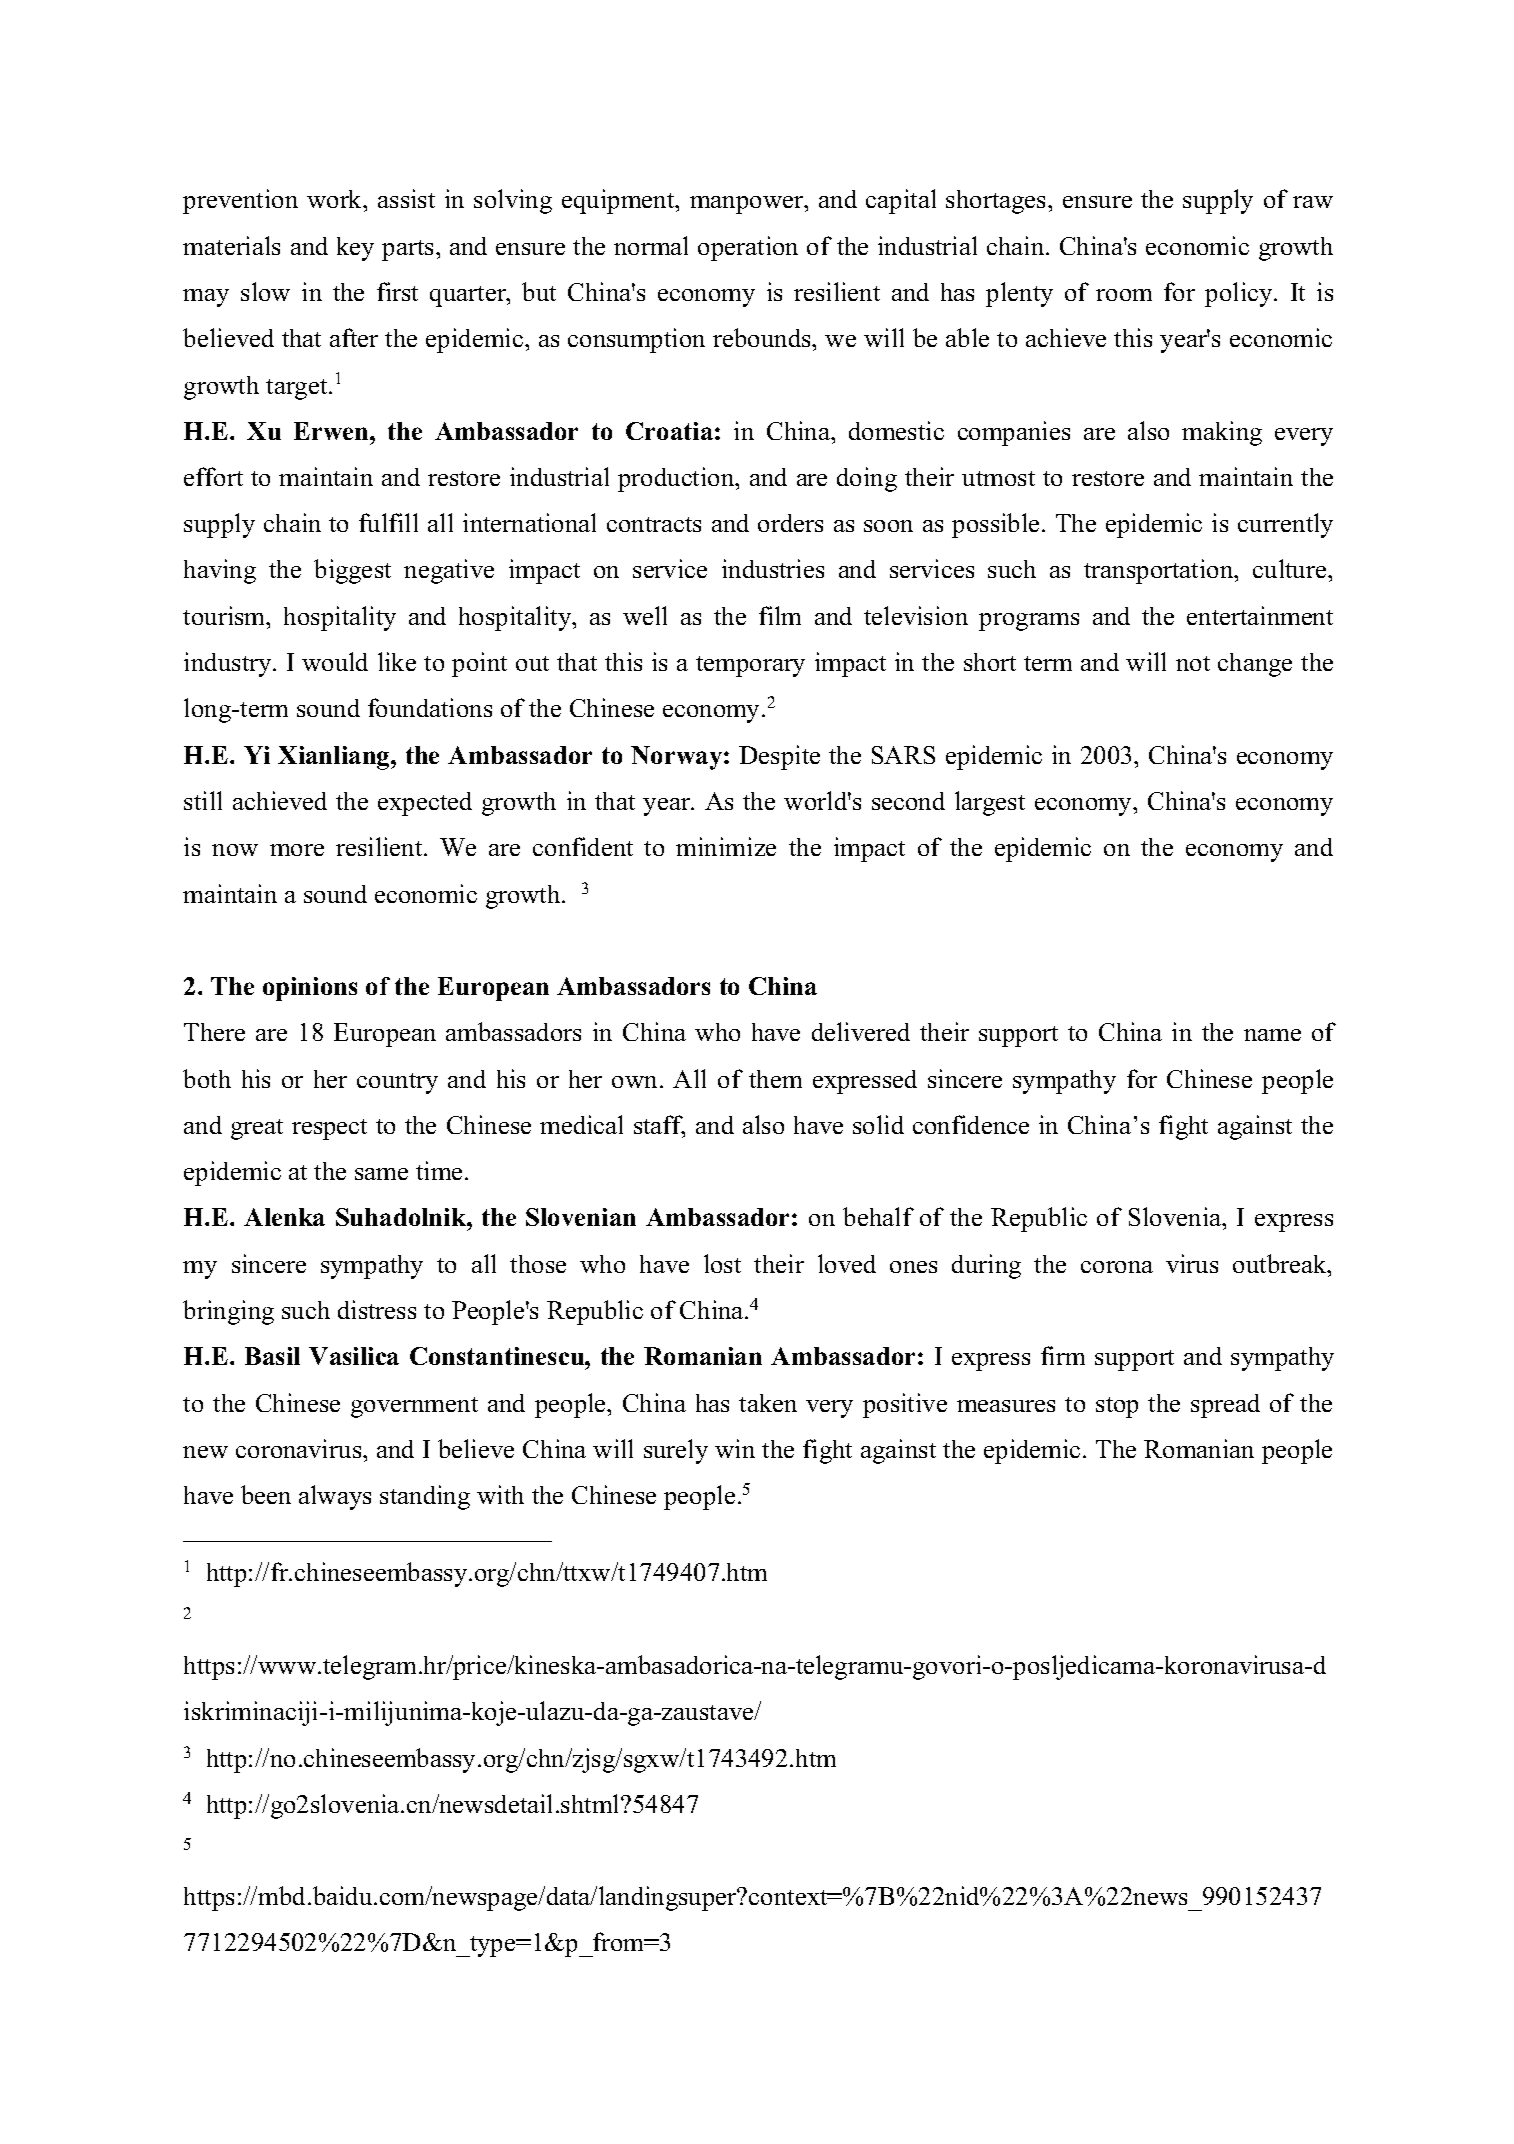 This document has width=1514, height=2144. Describe the element at coordinates (735, 1448) in the document. I see `win` at that location.
